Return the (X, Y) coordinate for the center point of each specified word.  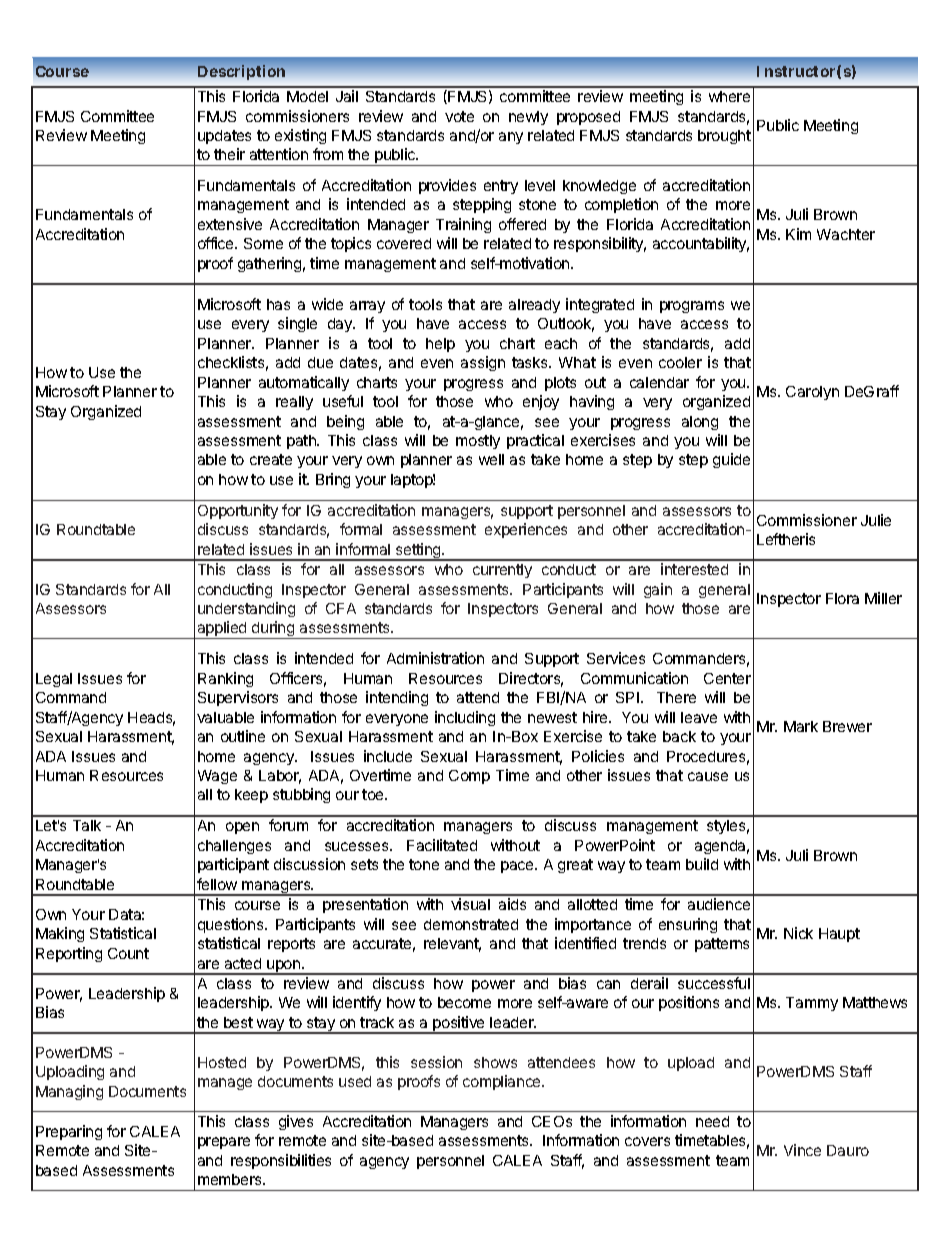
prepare (224, 1143)
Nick (798, 933)
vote (459, 116)
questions (232, 925)
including (465, 718)
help (440, 345)
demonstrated (471, 924)
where (729, 96)
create (271, 459)
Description (241, 72)
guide (731, 460)
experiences (526, 530)
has (278, 304)
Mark (801, 726)
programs (692, 307)
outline (243, 736)
